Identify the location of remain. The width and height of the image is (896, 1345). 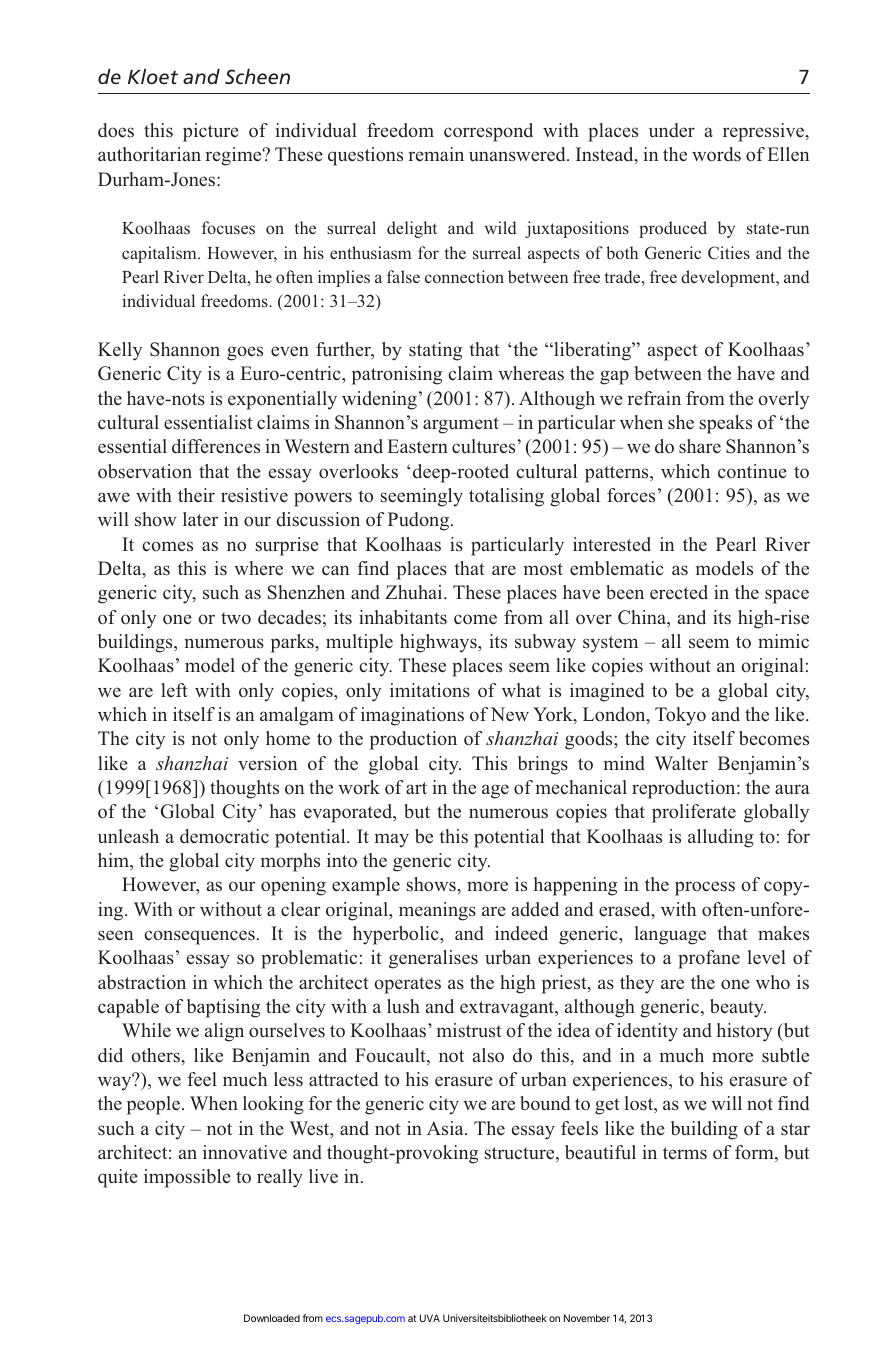
(436, 154).
